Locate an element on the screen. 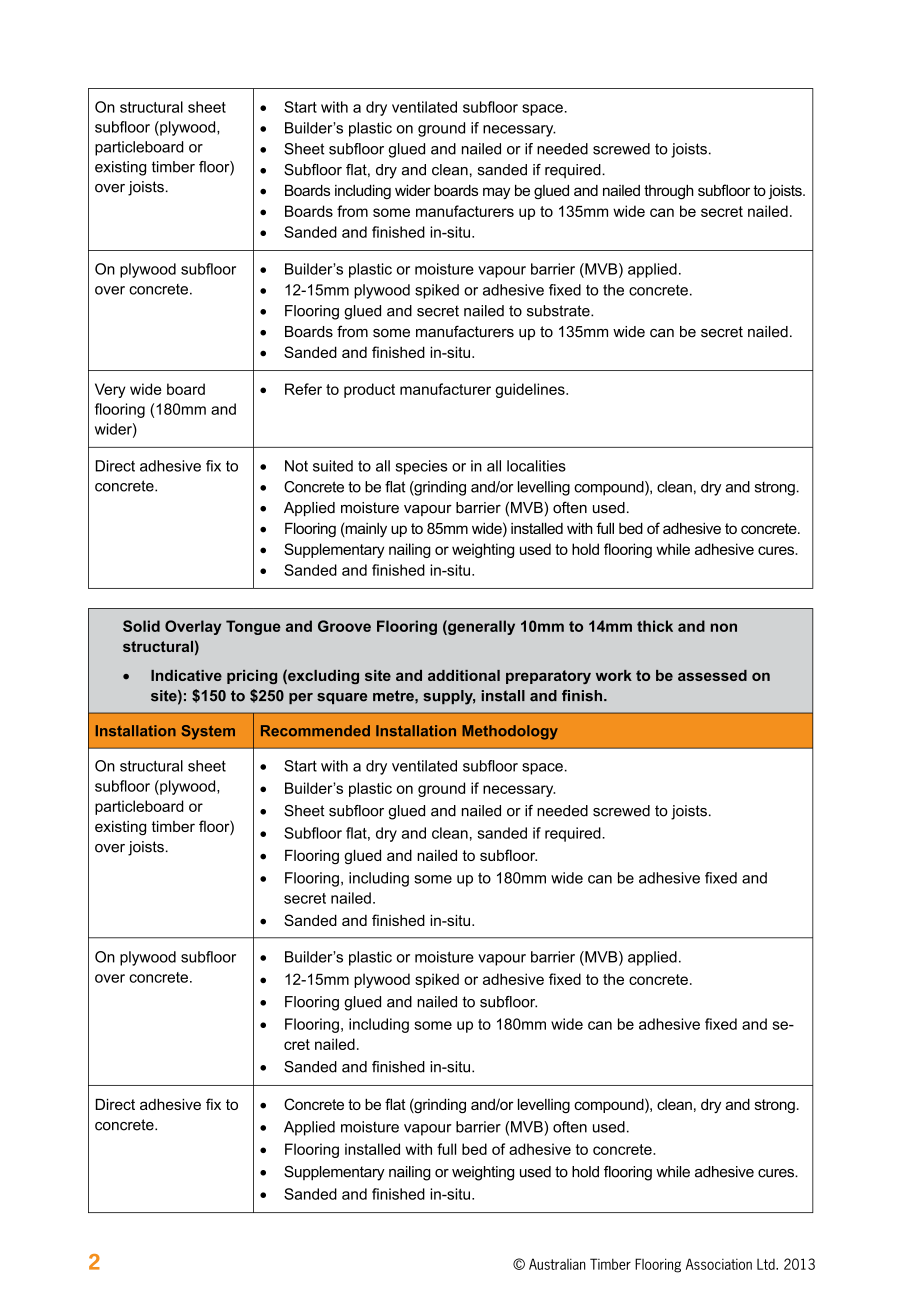 This screenshot has height=1308, width=924. through is located at coordinates (669, 192).
